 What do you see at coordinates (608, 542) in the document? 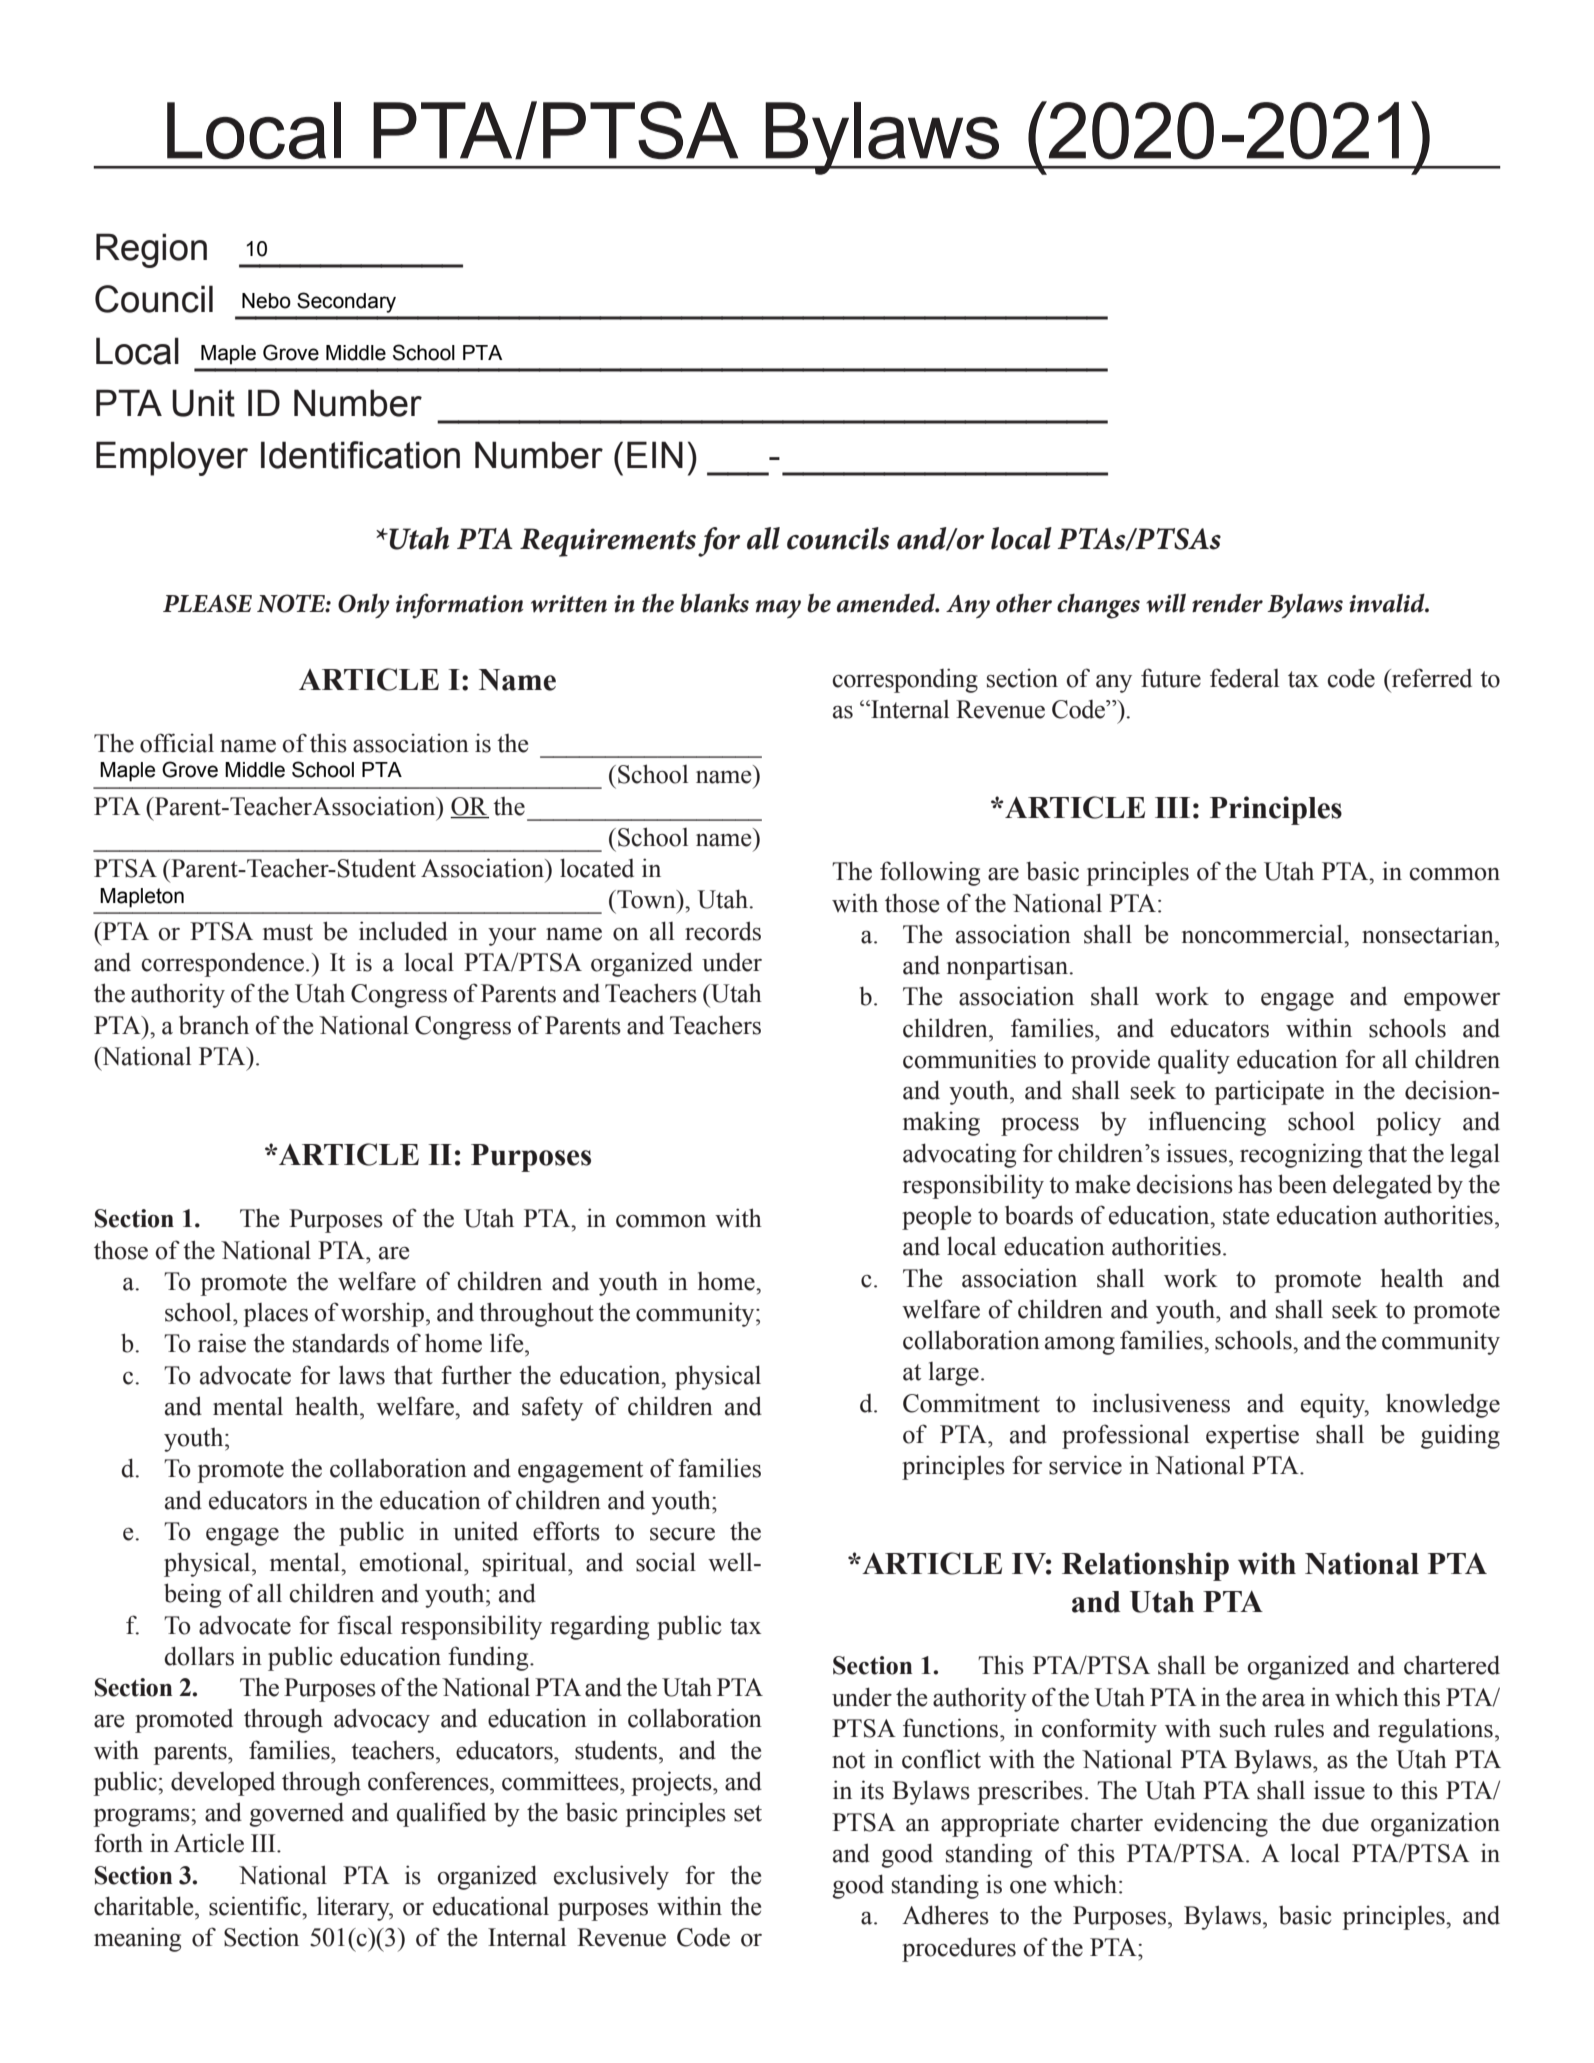
I see `Requirements` at bounding box center [608, 542].
